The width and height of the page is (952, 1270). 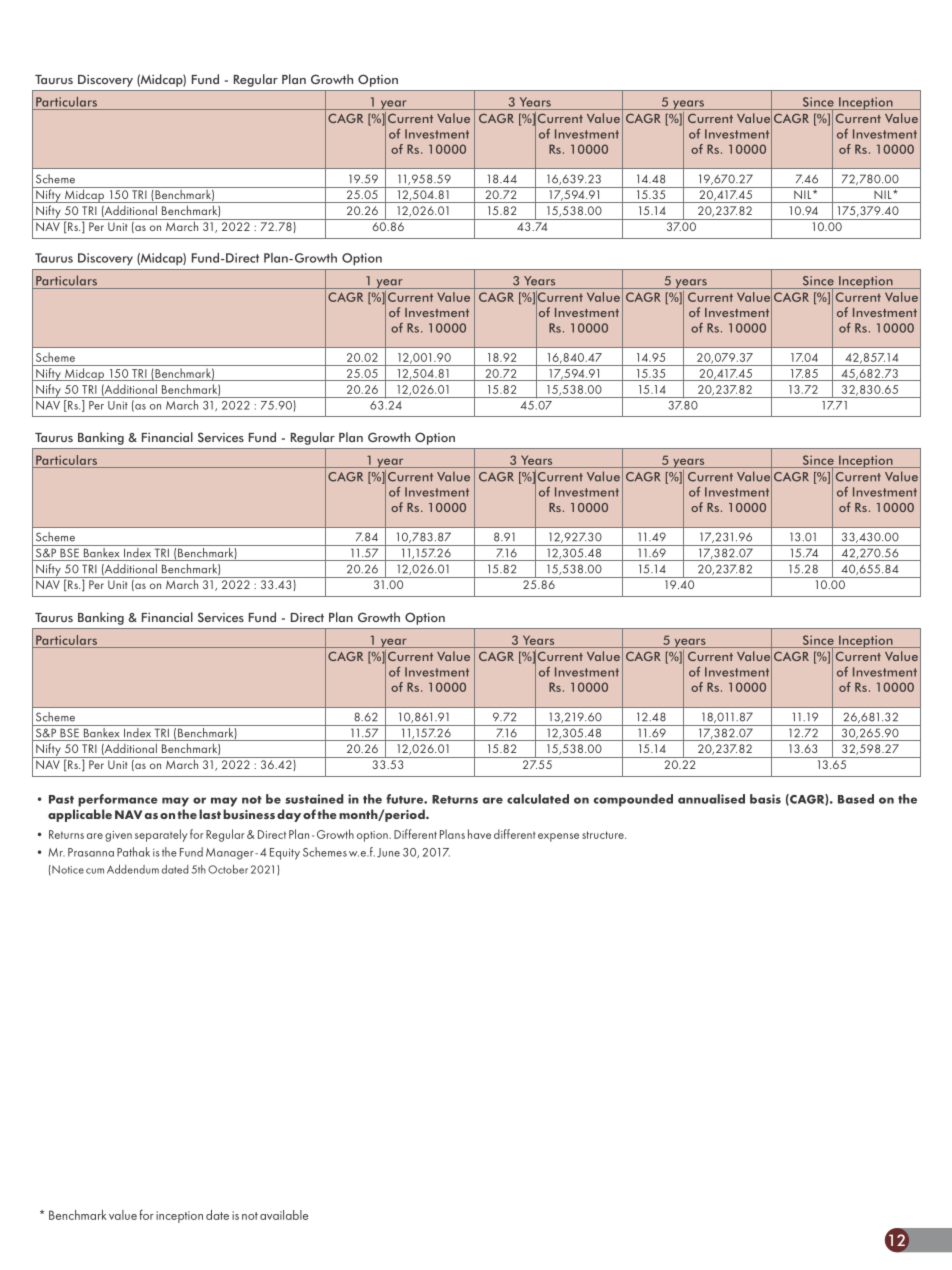 I want to click on basis, so click(x=765, y=799).
